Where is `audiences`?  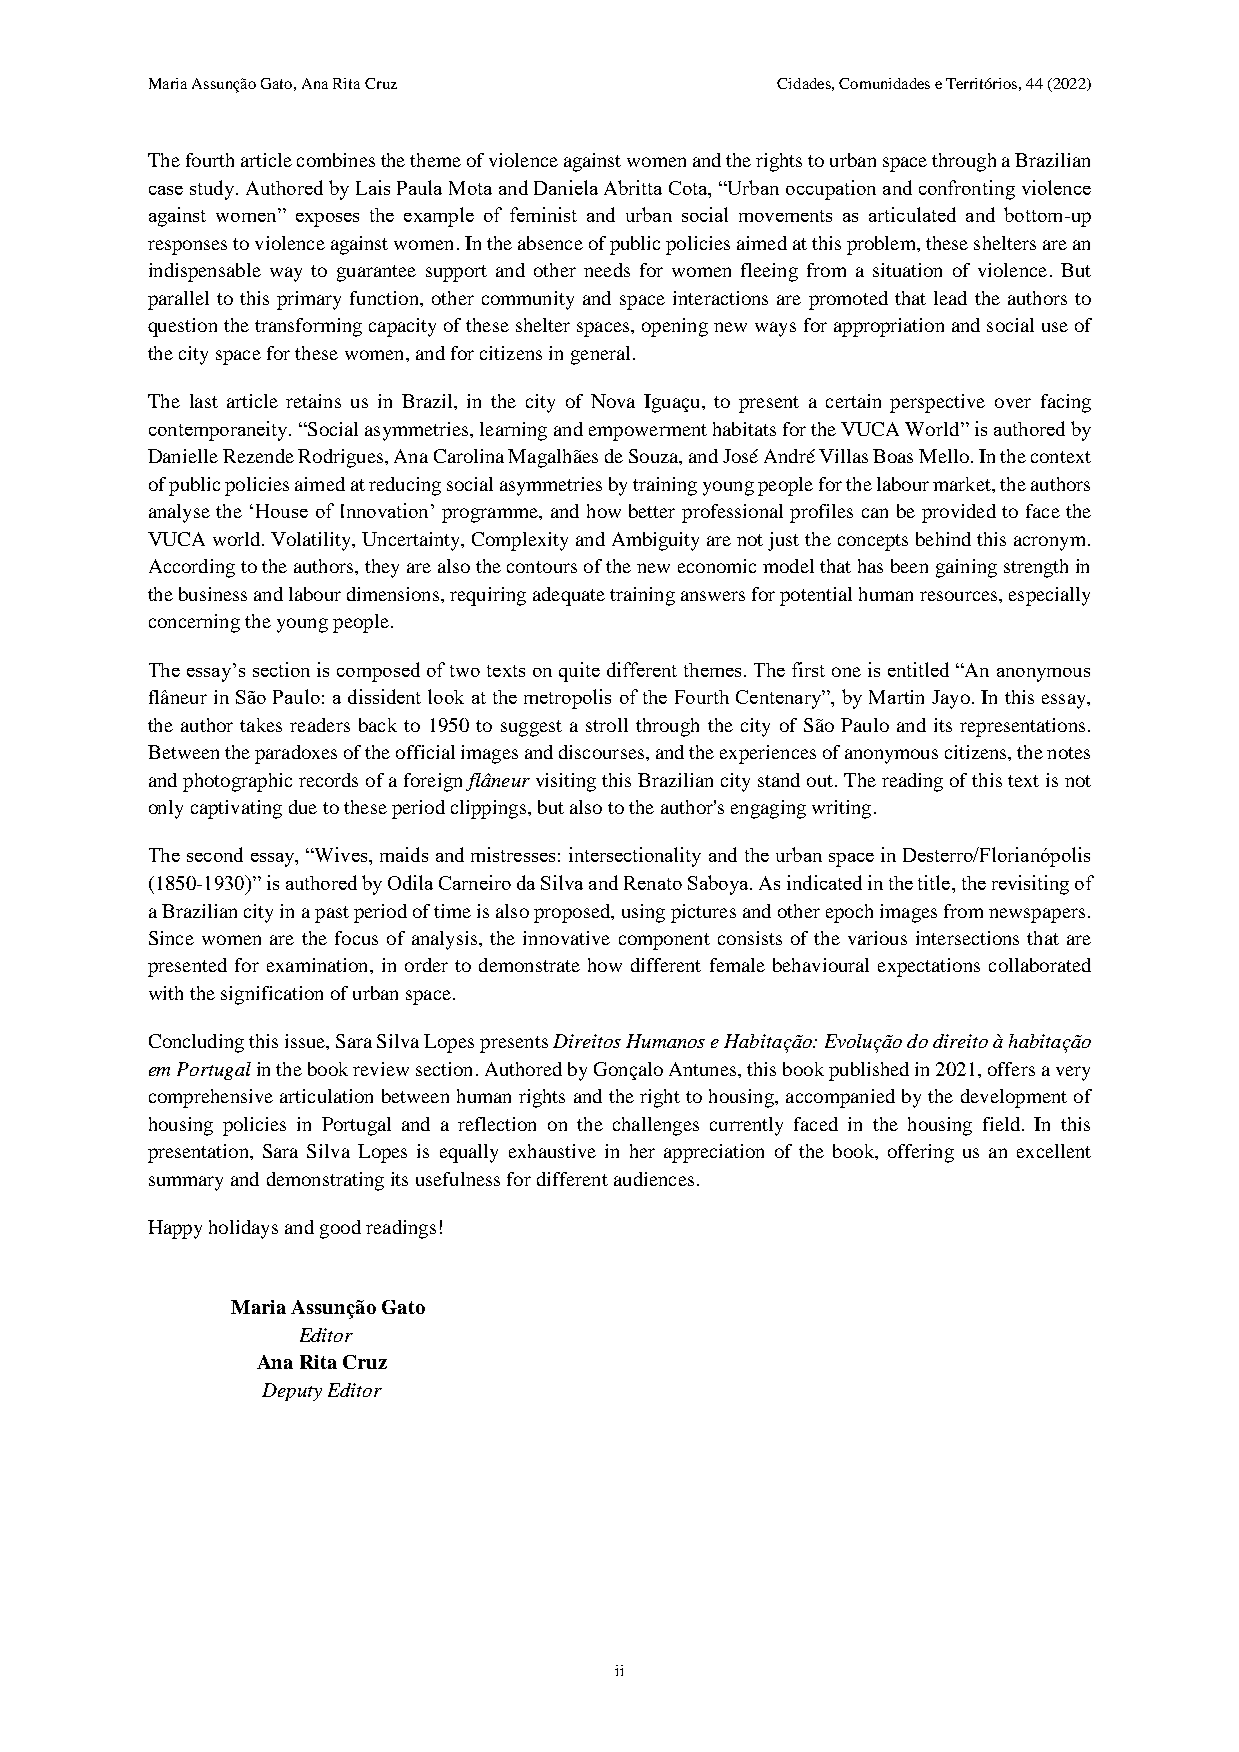 audiences is located at coordinates (654, 1179).
